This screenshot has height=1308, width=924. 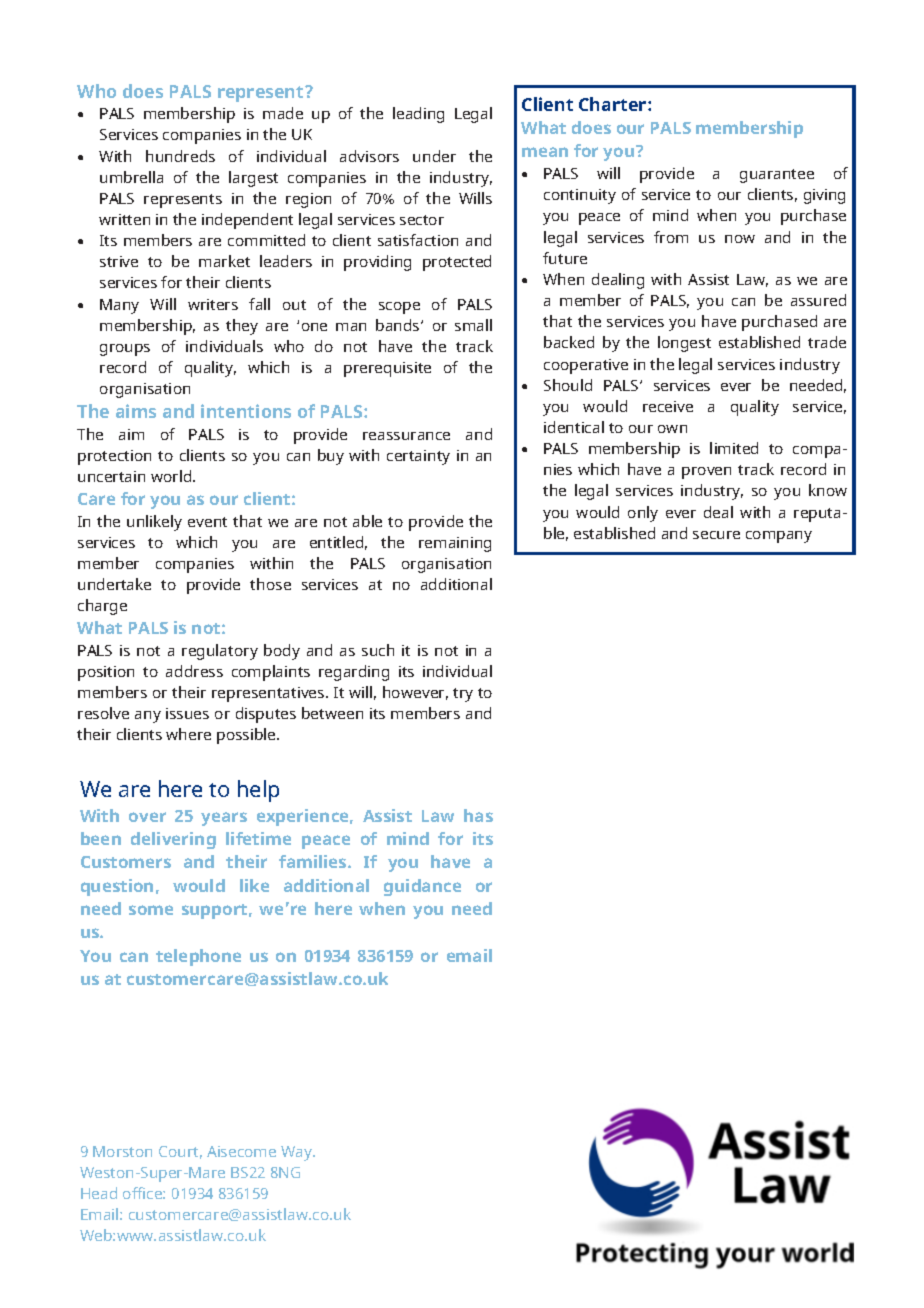 What do you see at coordinates (418, 457) in the screenshot?
I see `certainty` at bounding box center [418, 457].
